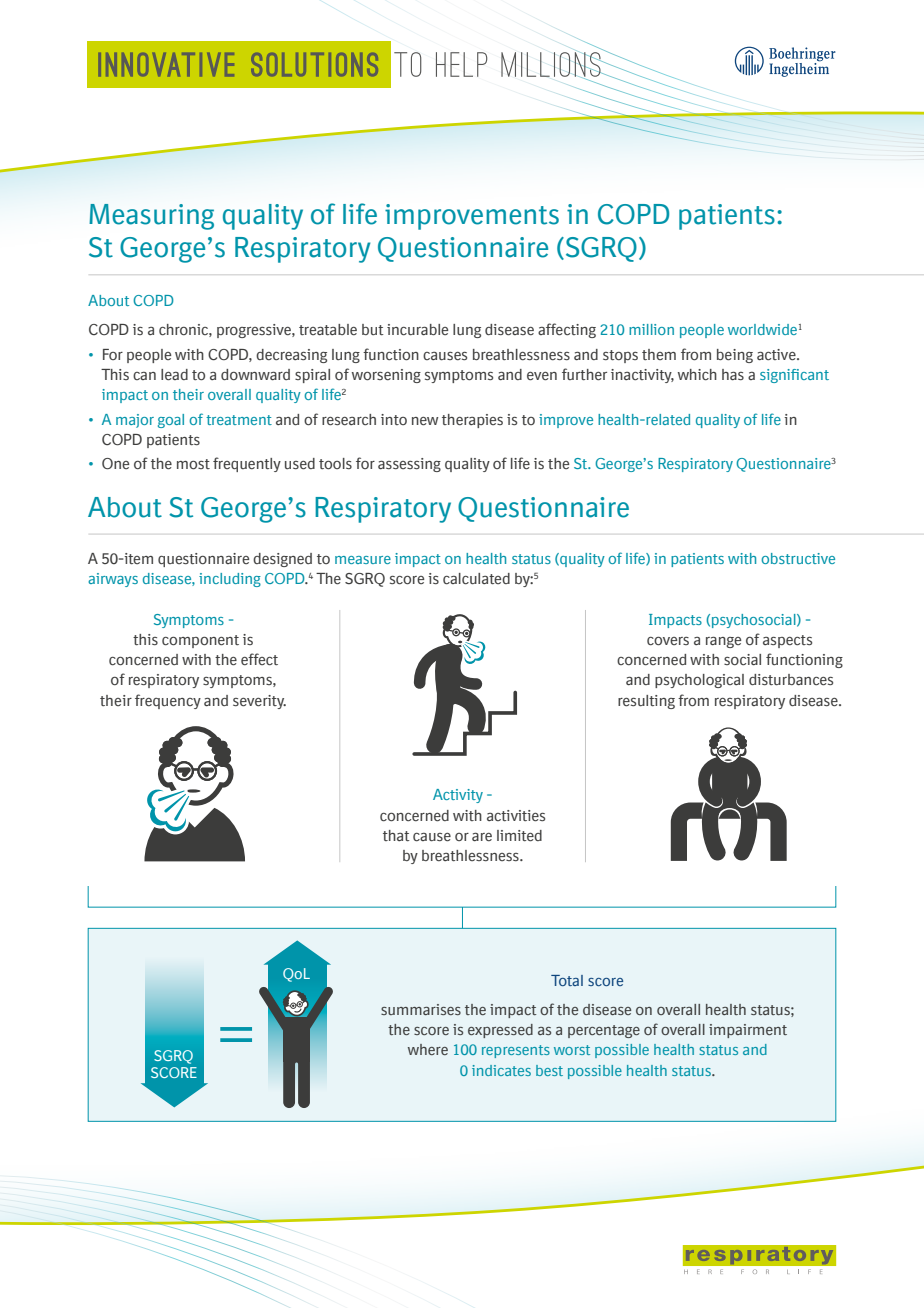 Image resolution: width=924 pixels, height=1308 pixels. Describe the element at coordinates (428, 1049) in the screenshot. I see `where` at that location.
